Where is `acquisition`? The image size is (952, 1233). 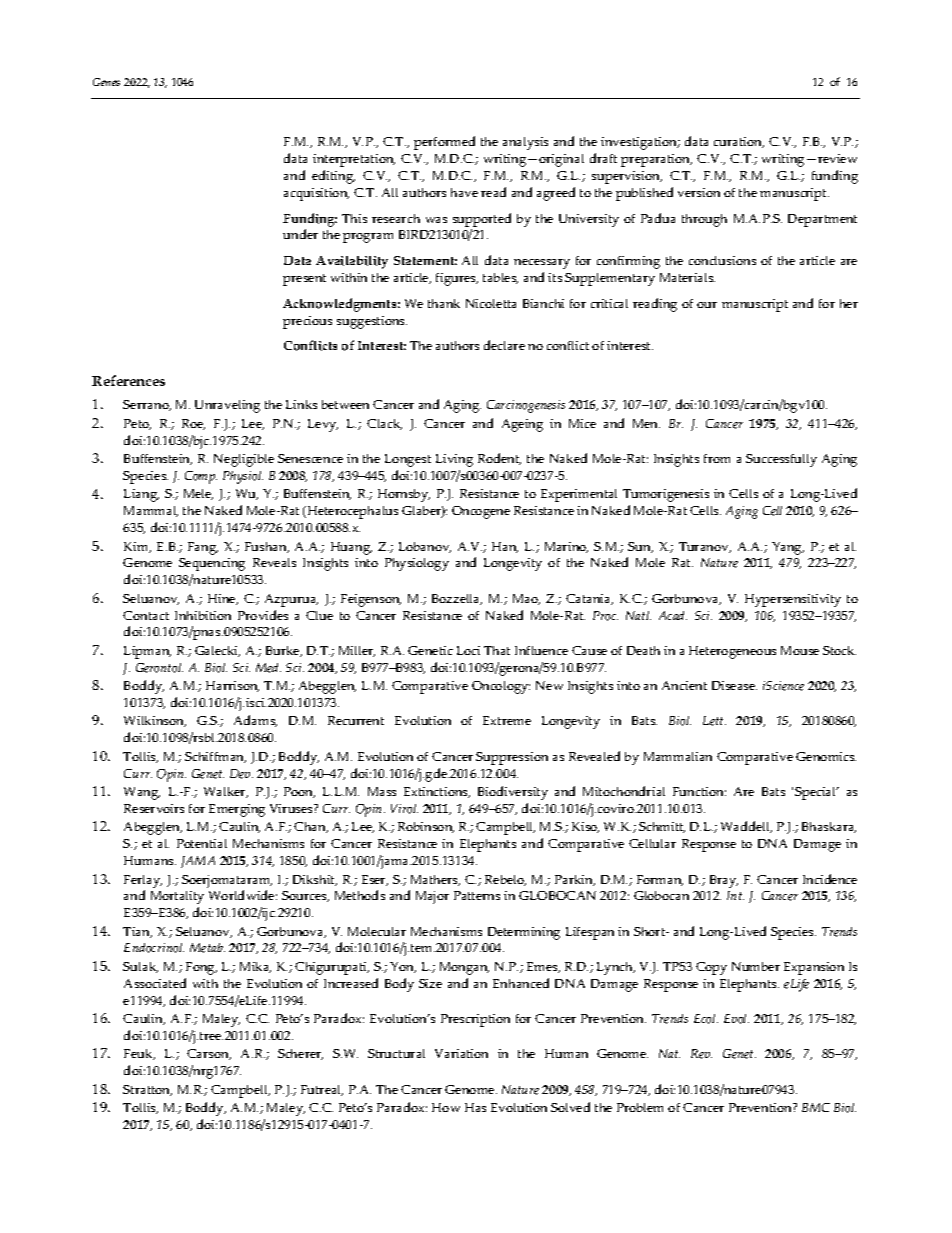 acquisition is located at coordinates (316, 194).
